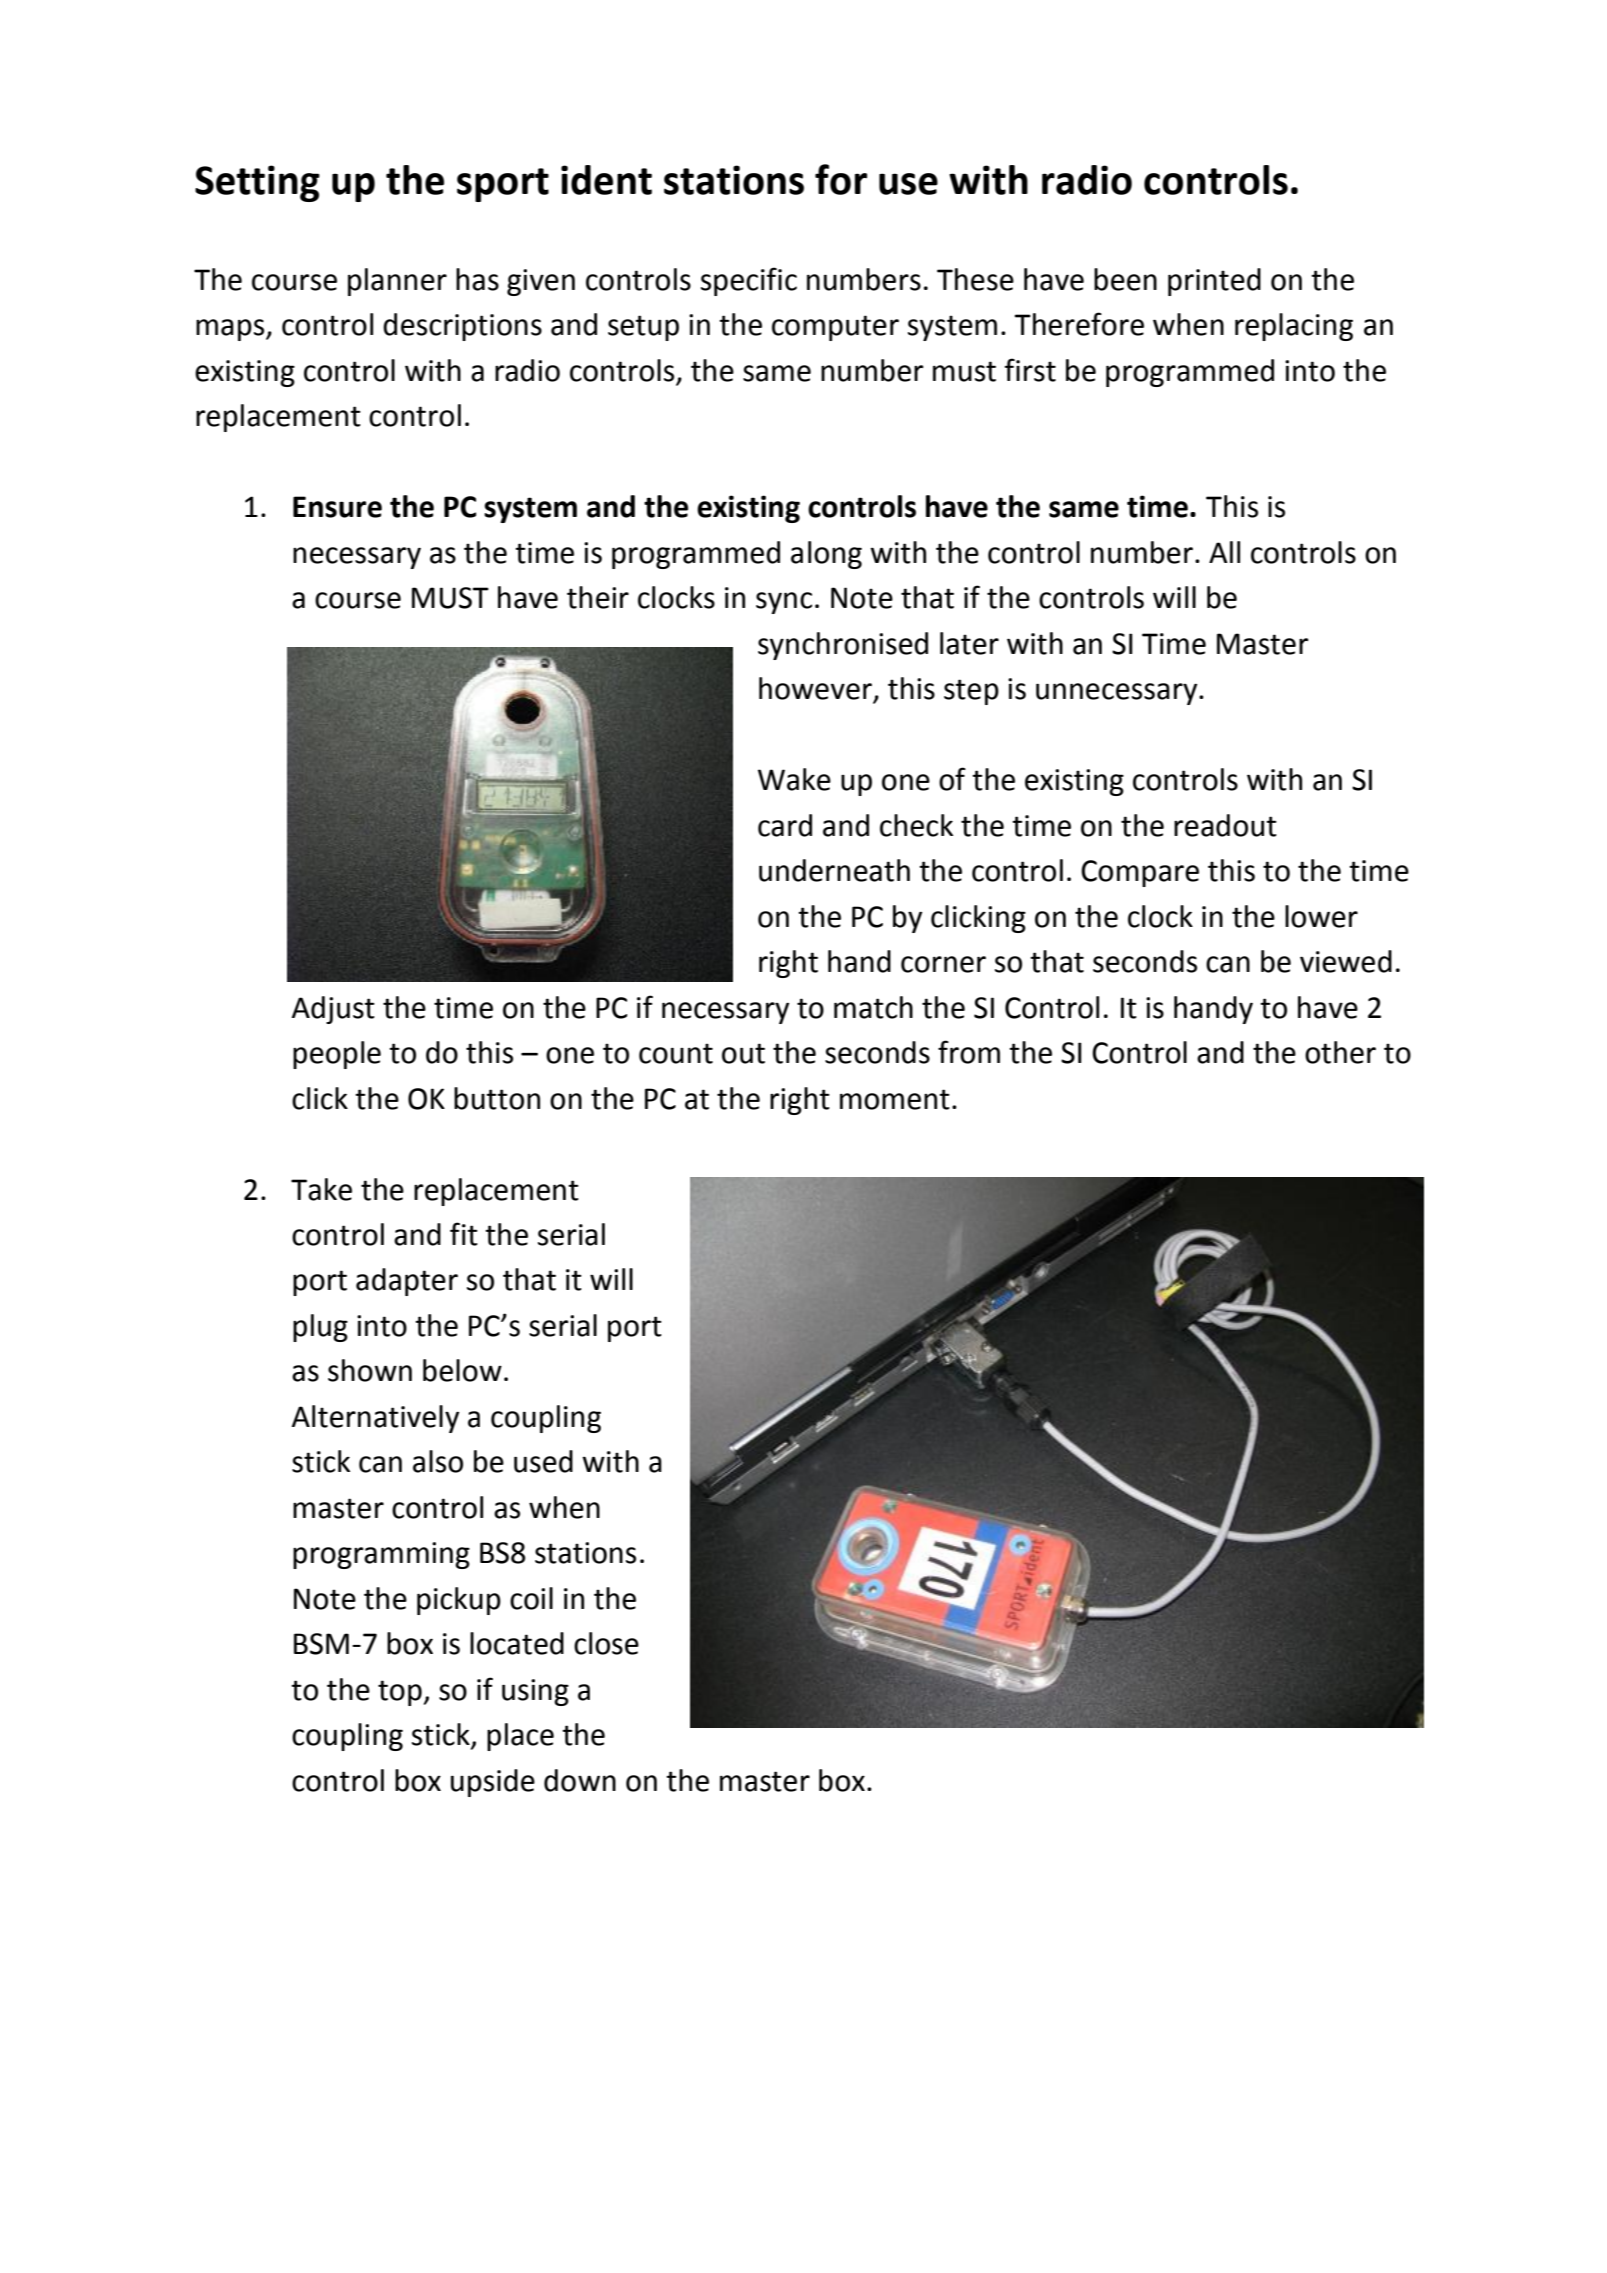 The image size is (1607, 2273). I want to click on specific, so click(749, 281).
